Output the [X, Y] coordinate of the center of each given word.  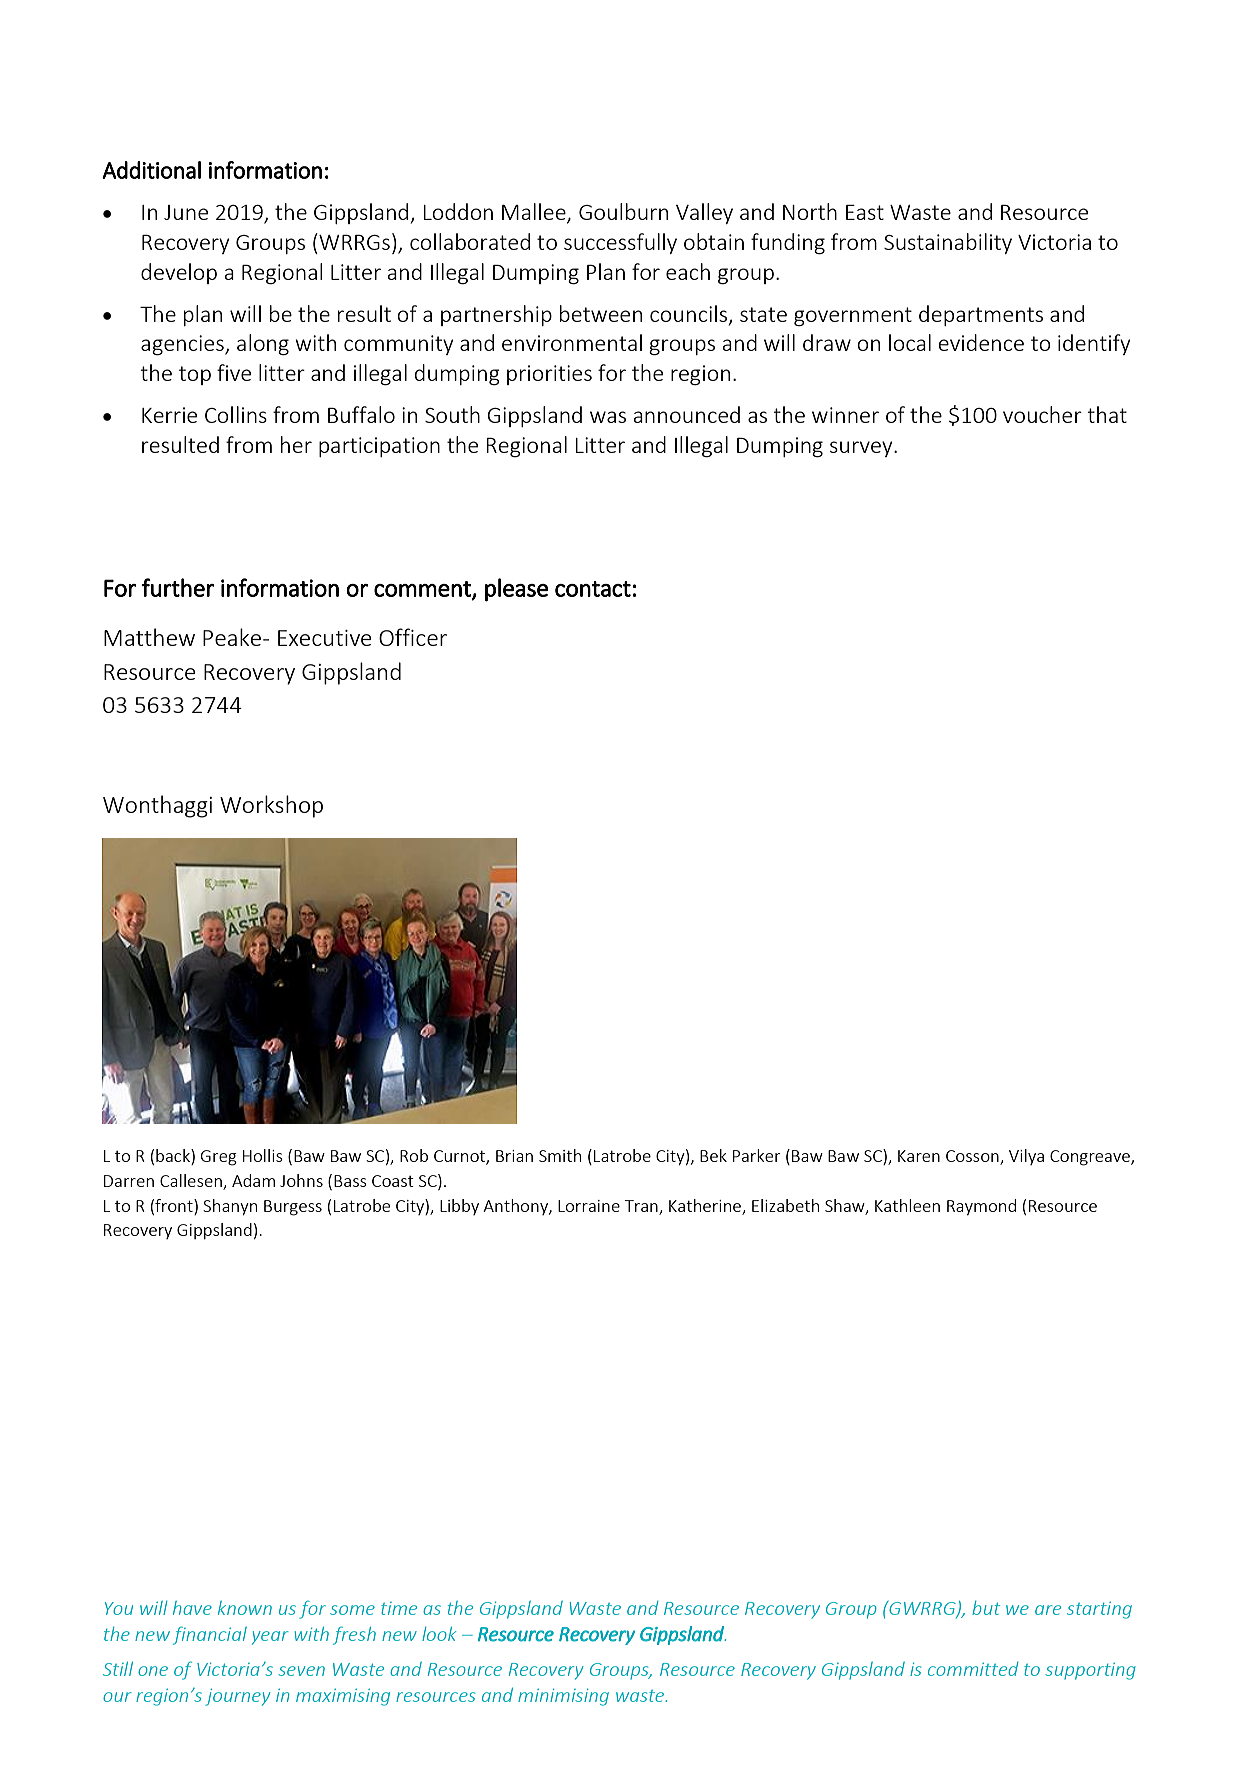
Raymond [981, 1207]
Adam [253, 1180]
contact [593, 589]
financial [210, 1635]
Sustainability [948, 243]
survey [862, 449]
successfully [620, 243]
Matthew [149, 637]
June [186, 212]
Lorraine [589, 1206]
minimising [563, 1697]
